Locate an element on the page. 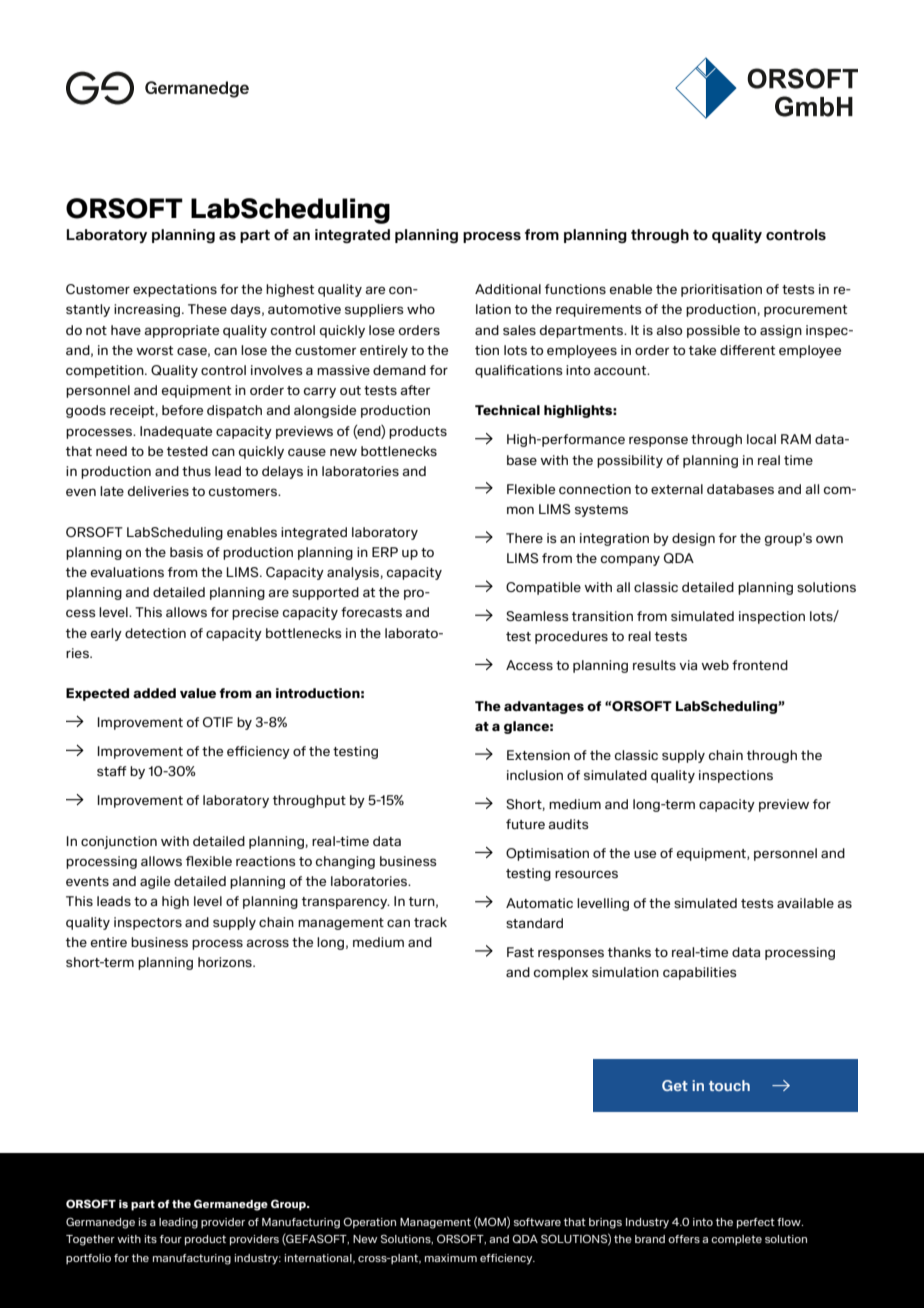  inclusion is located at coordinates (535, 775).
